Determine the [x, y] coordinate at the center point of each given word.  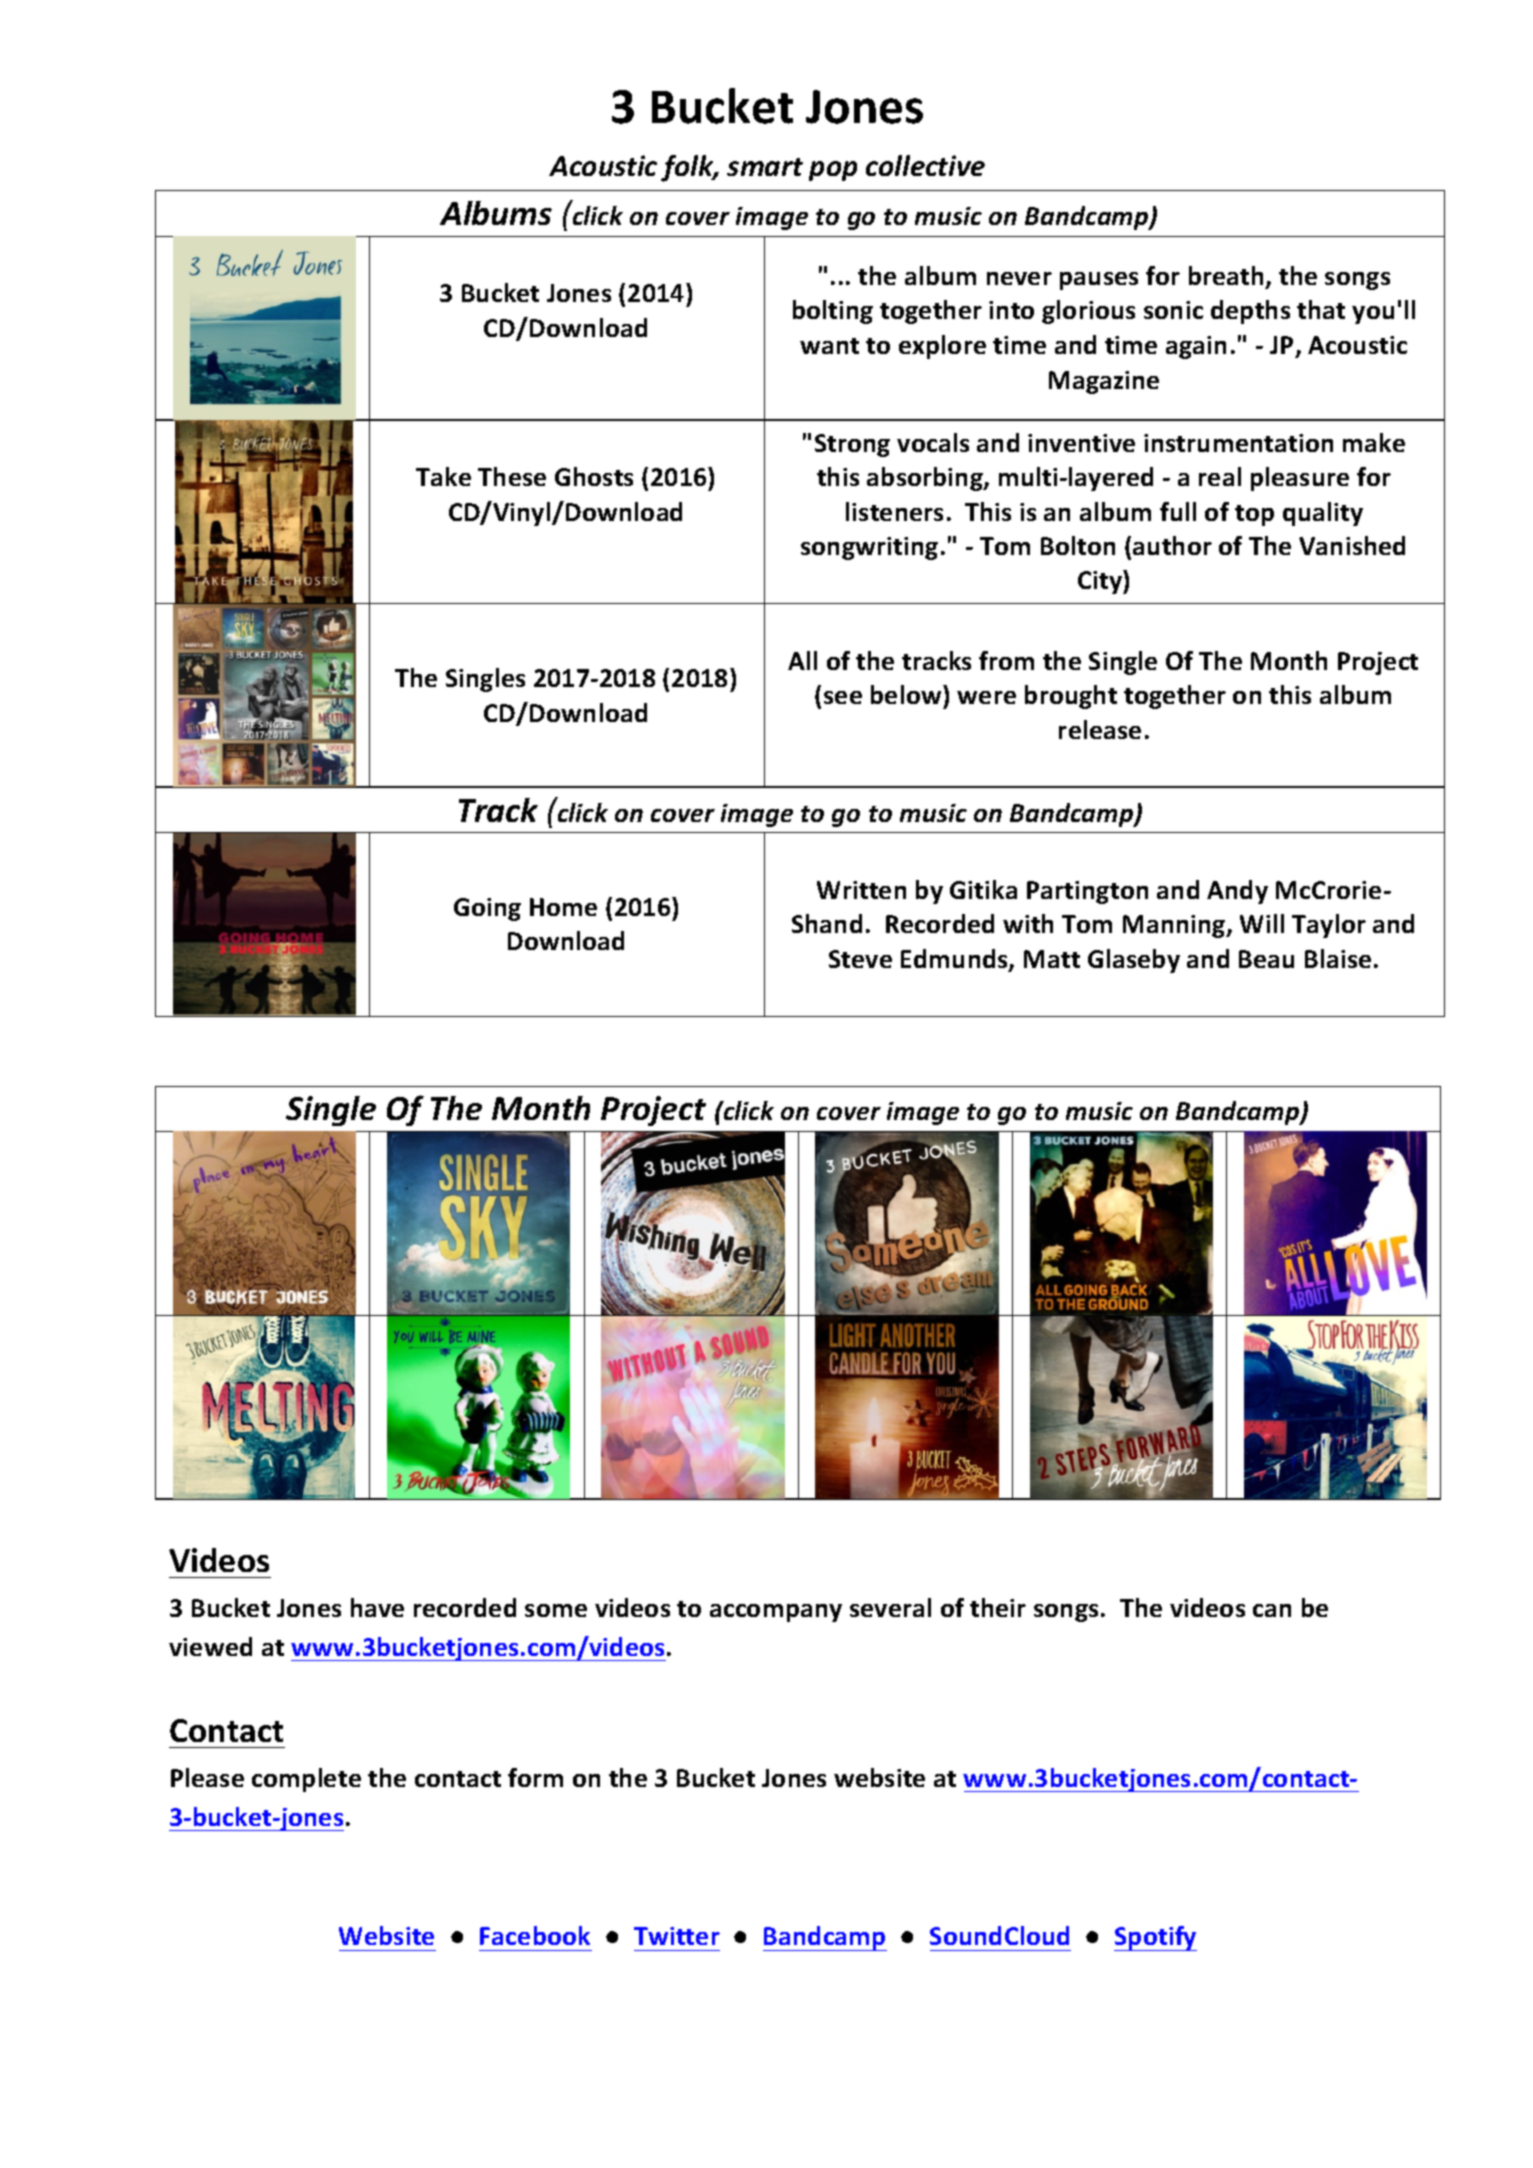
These [512, 476]
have [377, 1607]
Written [861, 890]
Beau [1266, 959]
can [1272, 1610]
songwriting [869, 548]
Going [487, 909]
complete [306, 1780]
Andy [1237, 892]
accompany [776, 1613]
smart [765, 167]
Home [563, 907]
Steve [860, 959]
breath [1226, 275]
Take [443, 476]
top [1254, 515]
